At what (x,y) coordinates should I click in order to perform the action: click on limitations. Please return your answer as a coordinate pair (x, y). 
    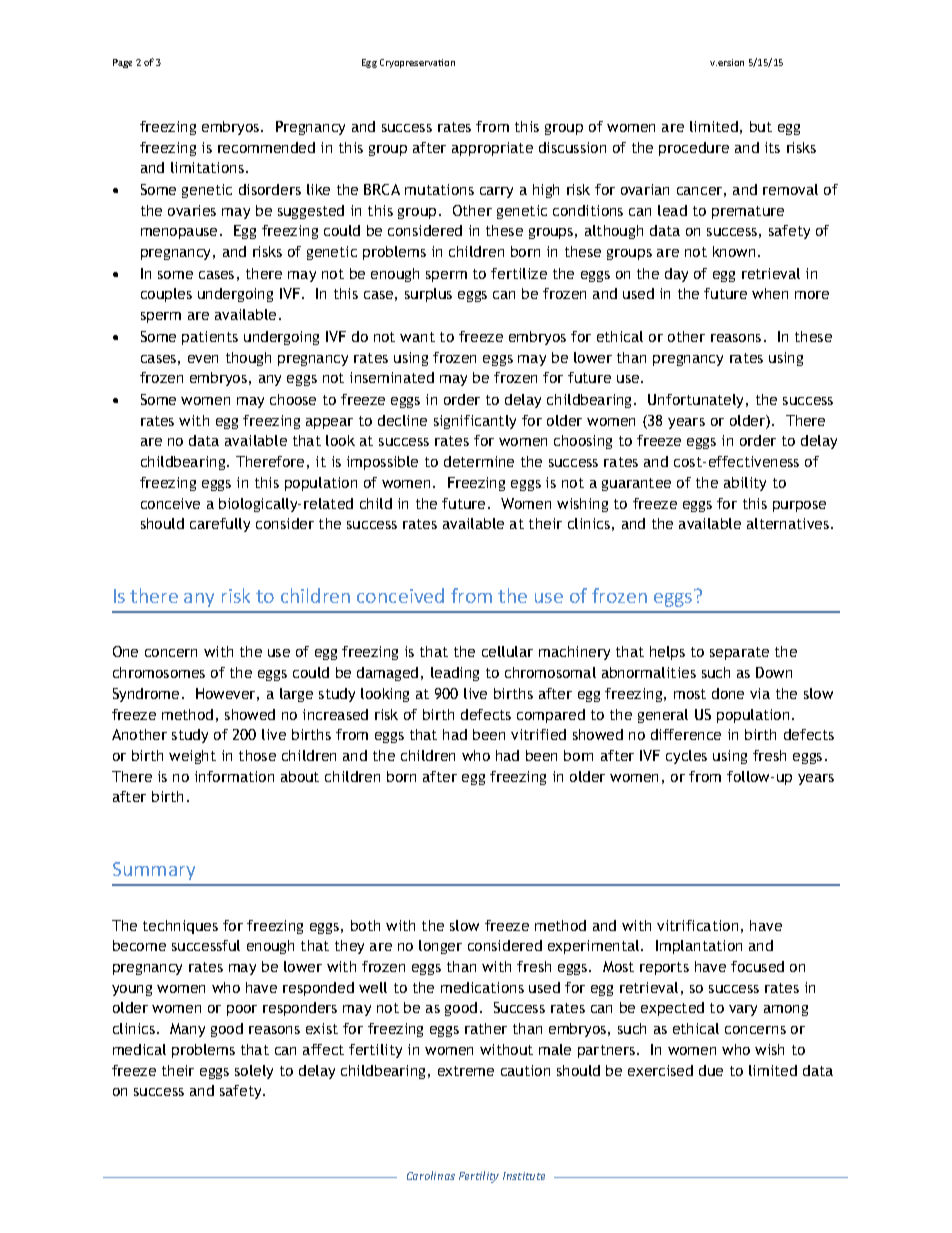
    Looking at the image, I should click on (207, 167).
